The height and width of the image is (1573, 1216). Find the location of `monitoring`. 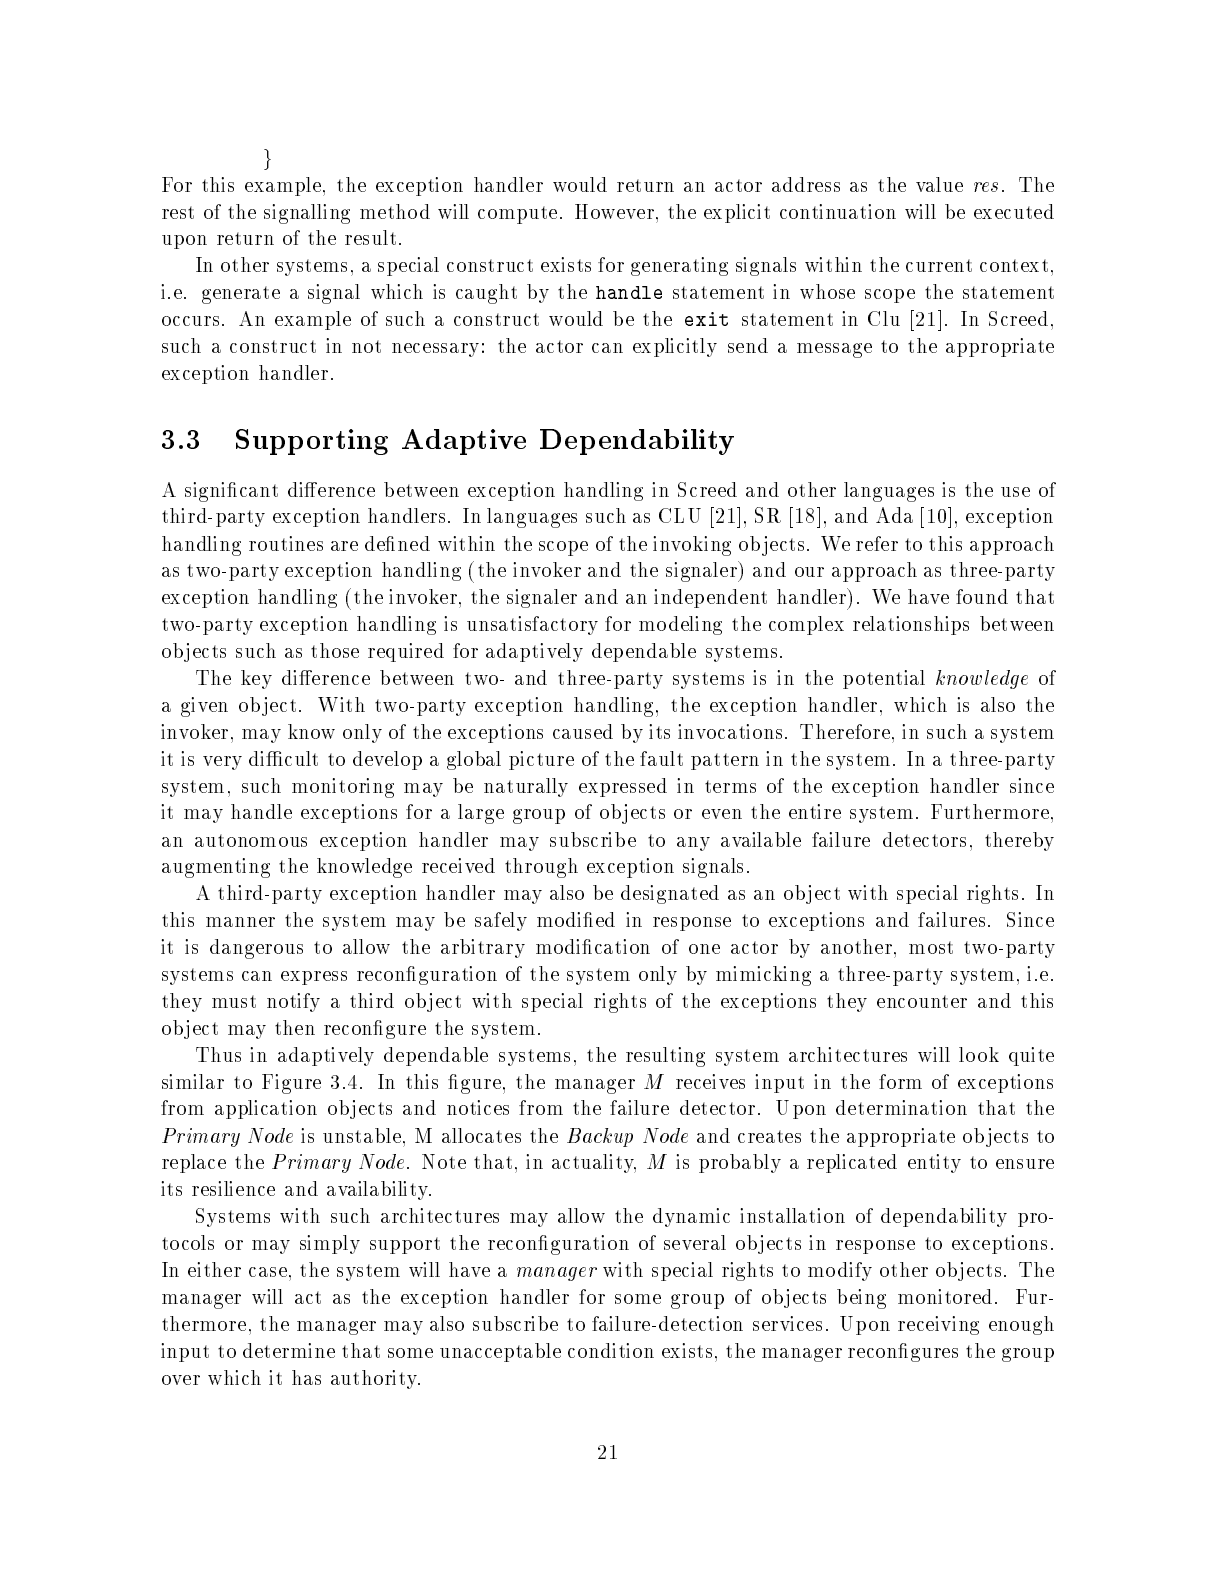

monitoring is located at coordinates (343, 788).
